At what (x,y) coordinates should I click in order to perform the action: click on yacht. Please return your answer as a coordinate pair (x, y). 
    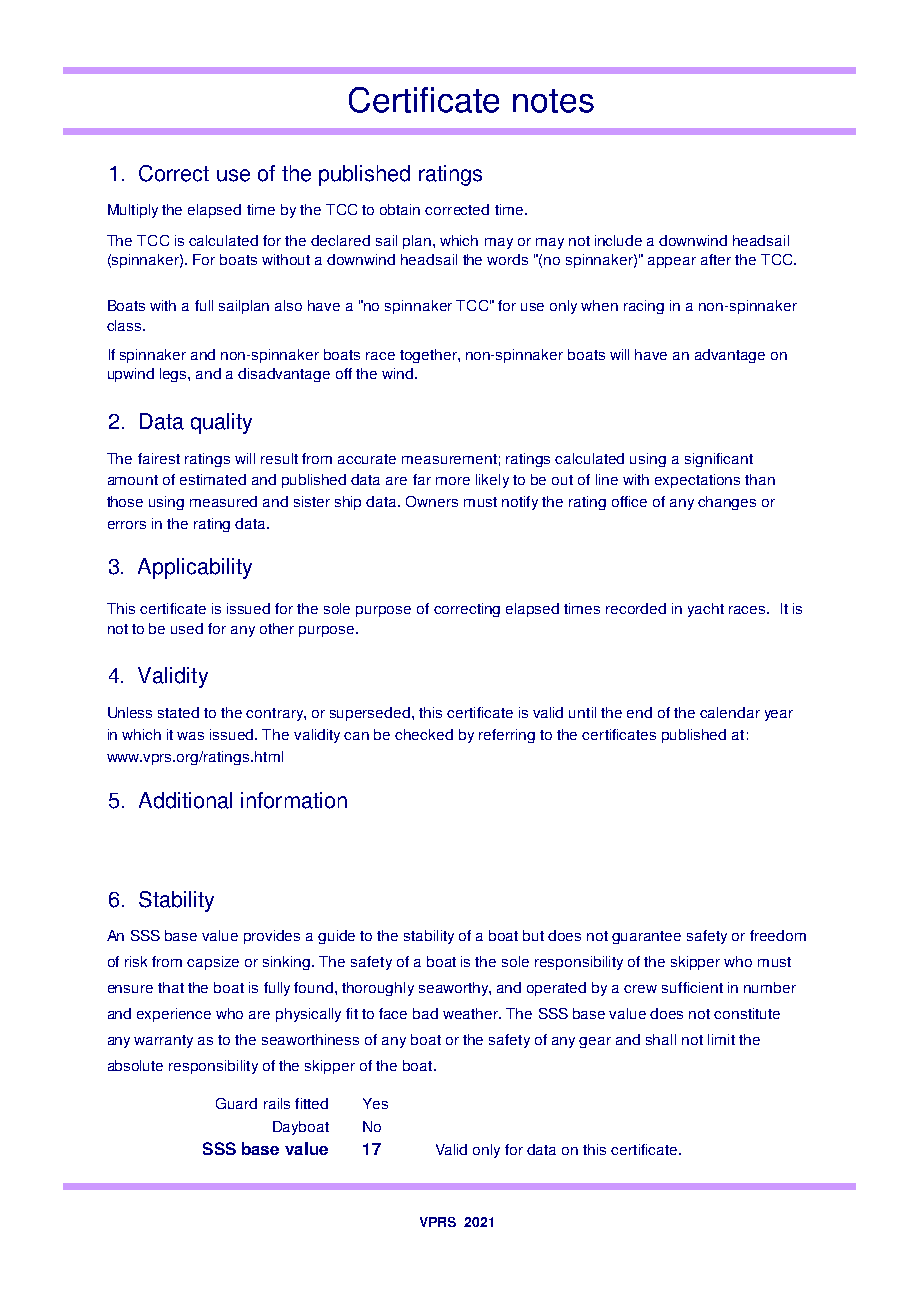
    Looking at the image, I should click on (706, 610).
